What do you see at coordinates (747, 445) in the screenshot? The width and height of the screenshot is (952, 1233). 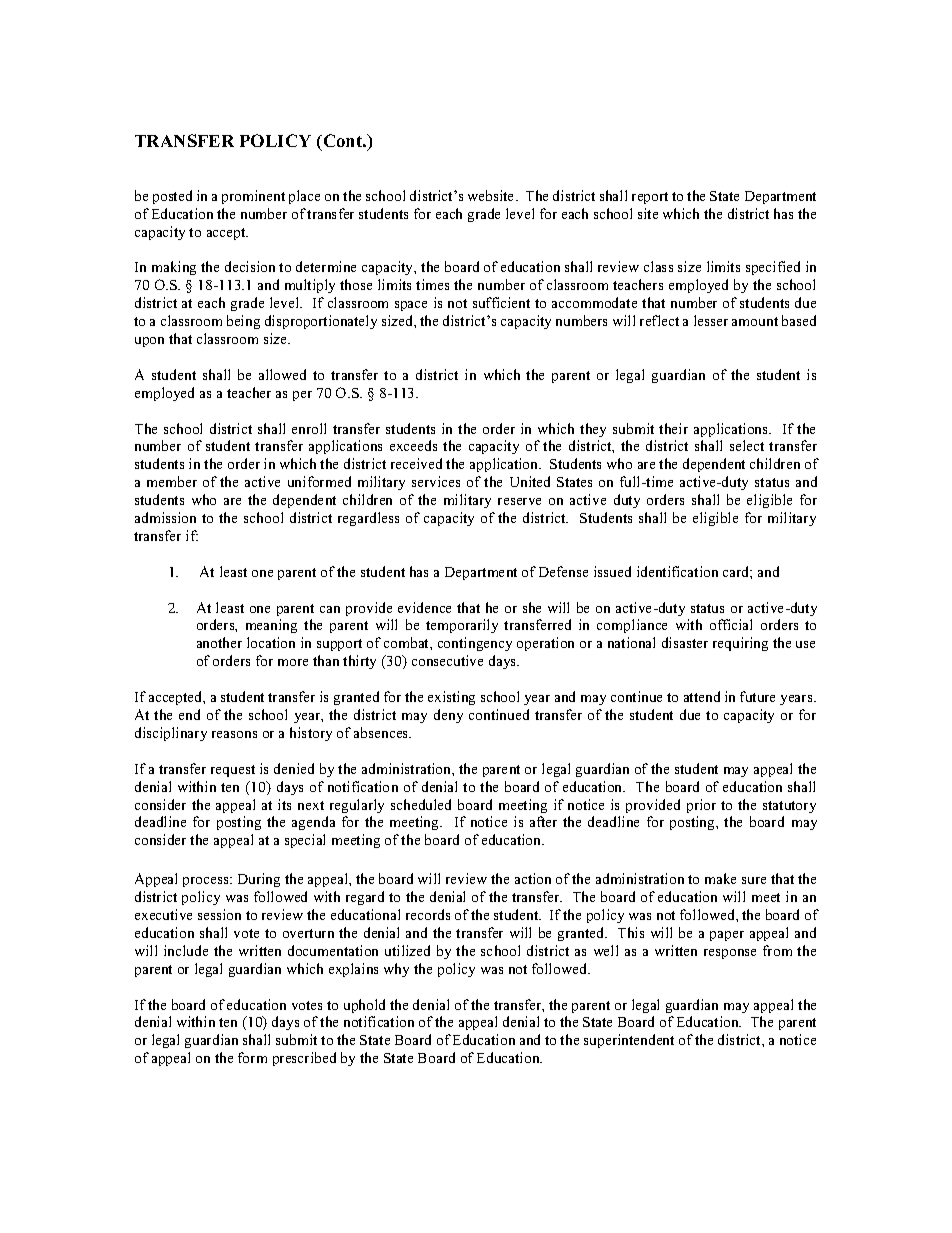 I see `select` at bounding box center [747, 445].
